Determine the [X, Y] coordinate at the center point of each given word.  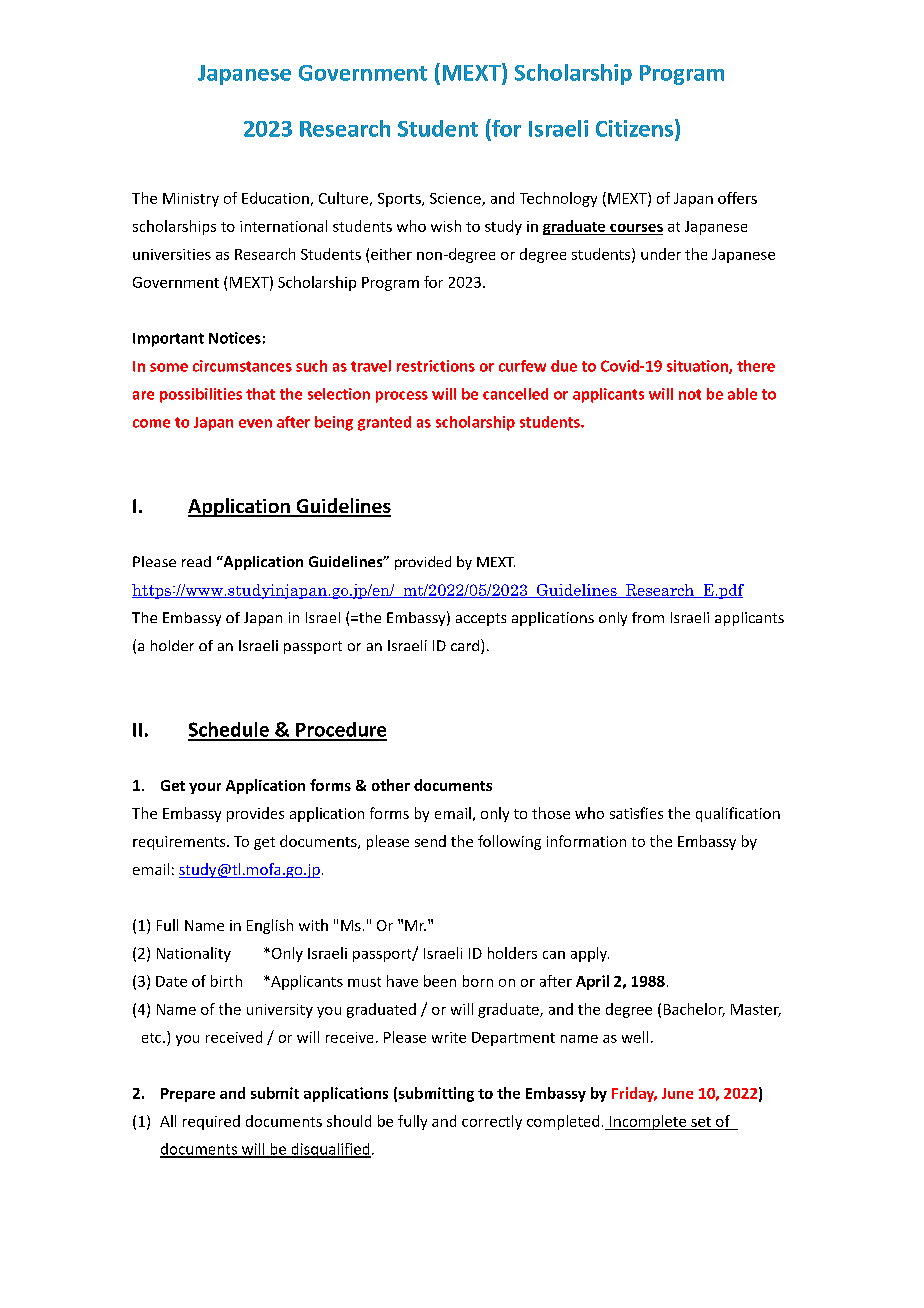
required [211, 1122]
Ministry [191, 200]
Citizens [634, 128]
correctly [492, 1122]
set [701, 1122]
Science [456, 199]
